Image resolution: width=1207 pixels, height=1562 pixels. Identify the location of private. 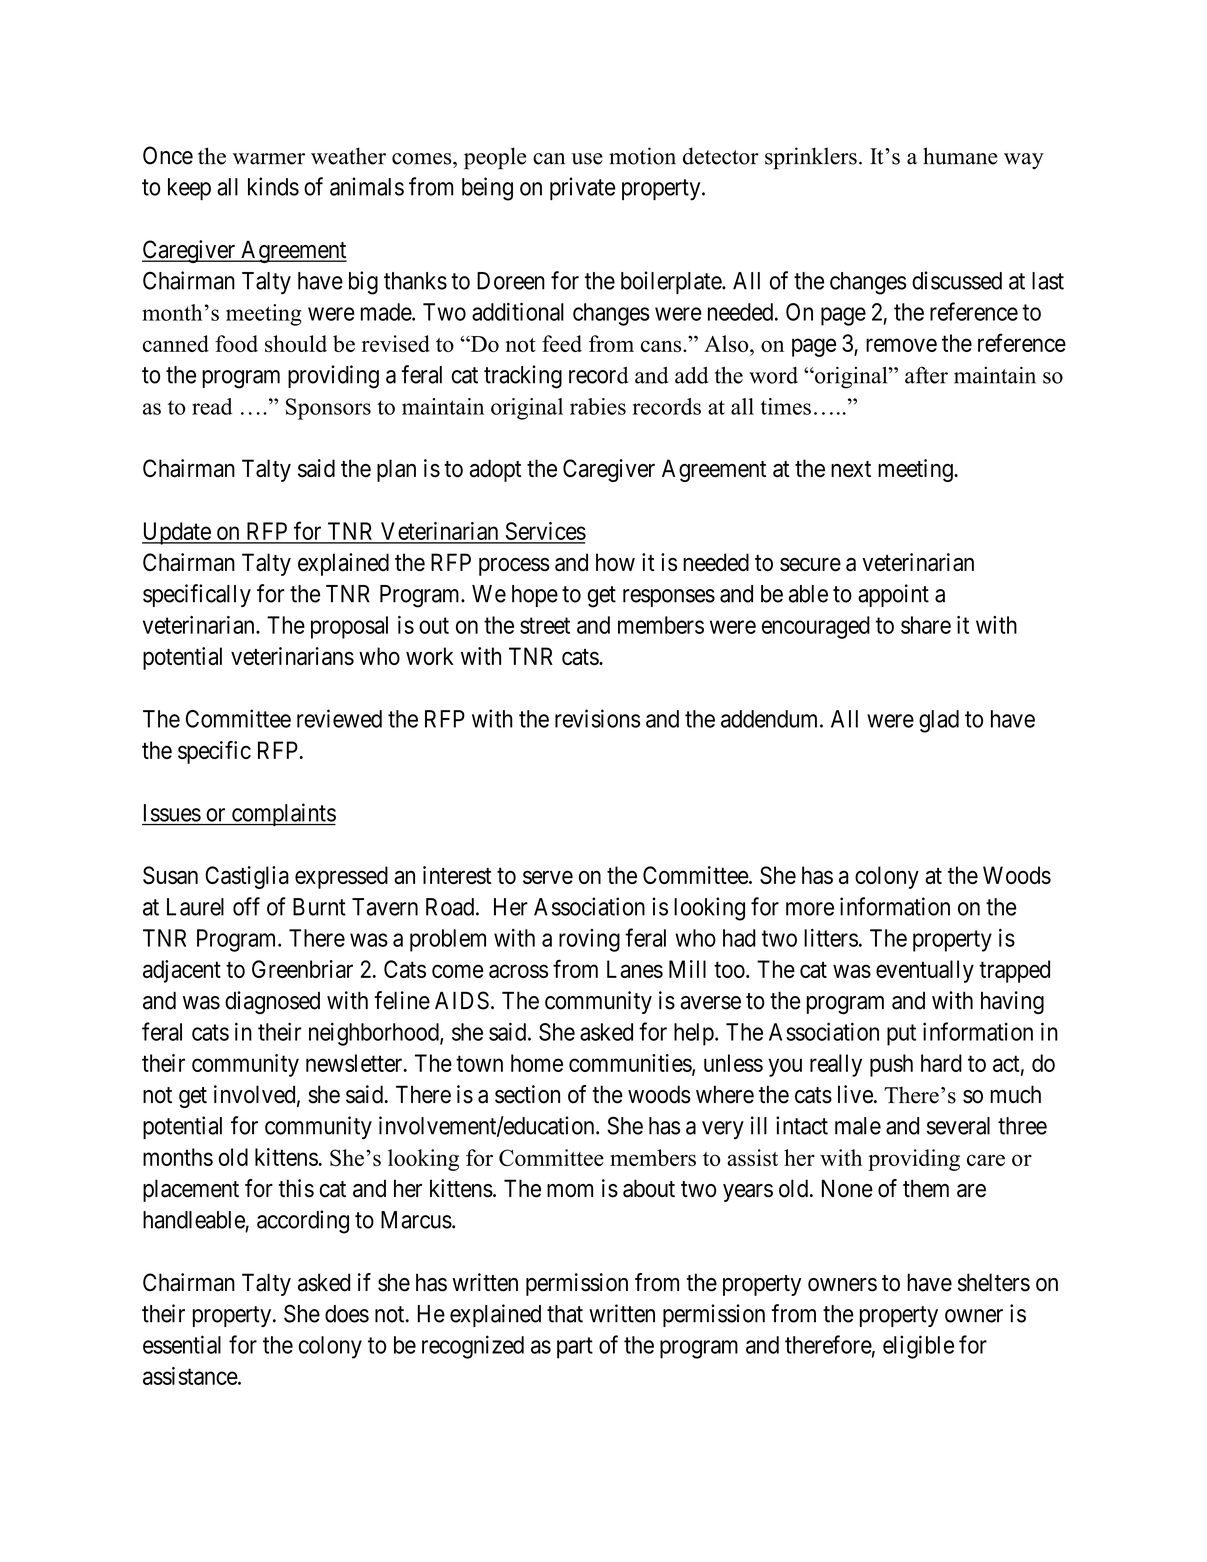
(583, 188).
